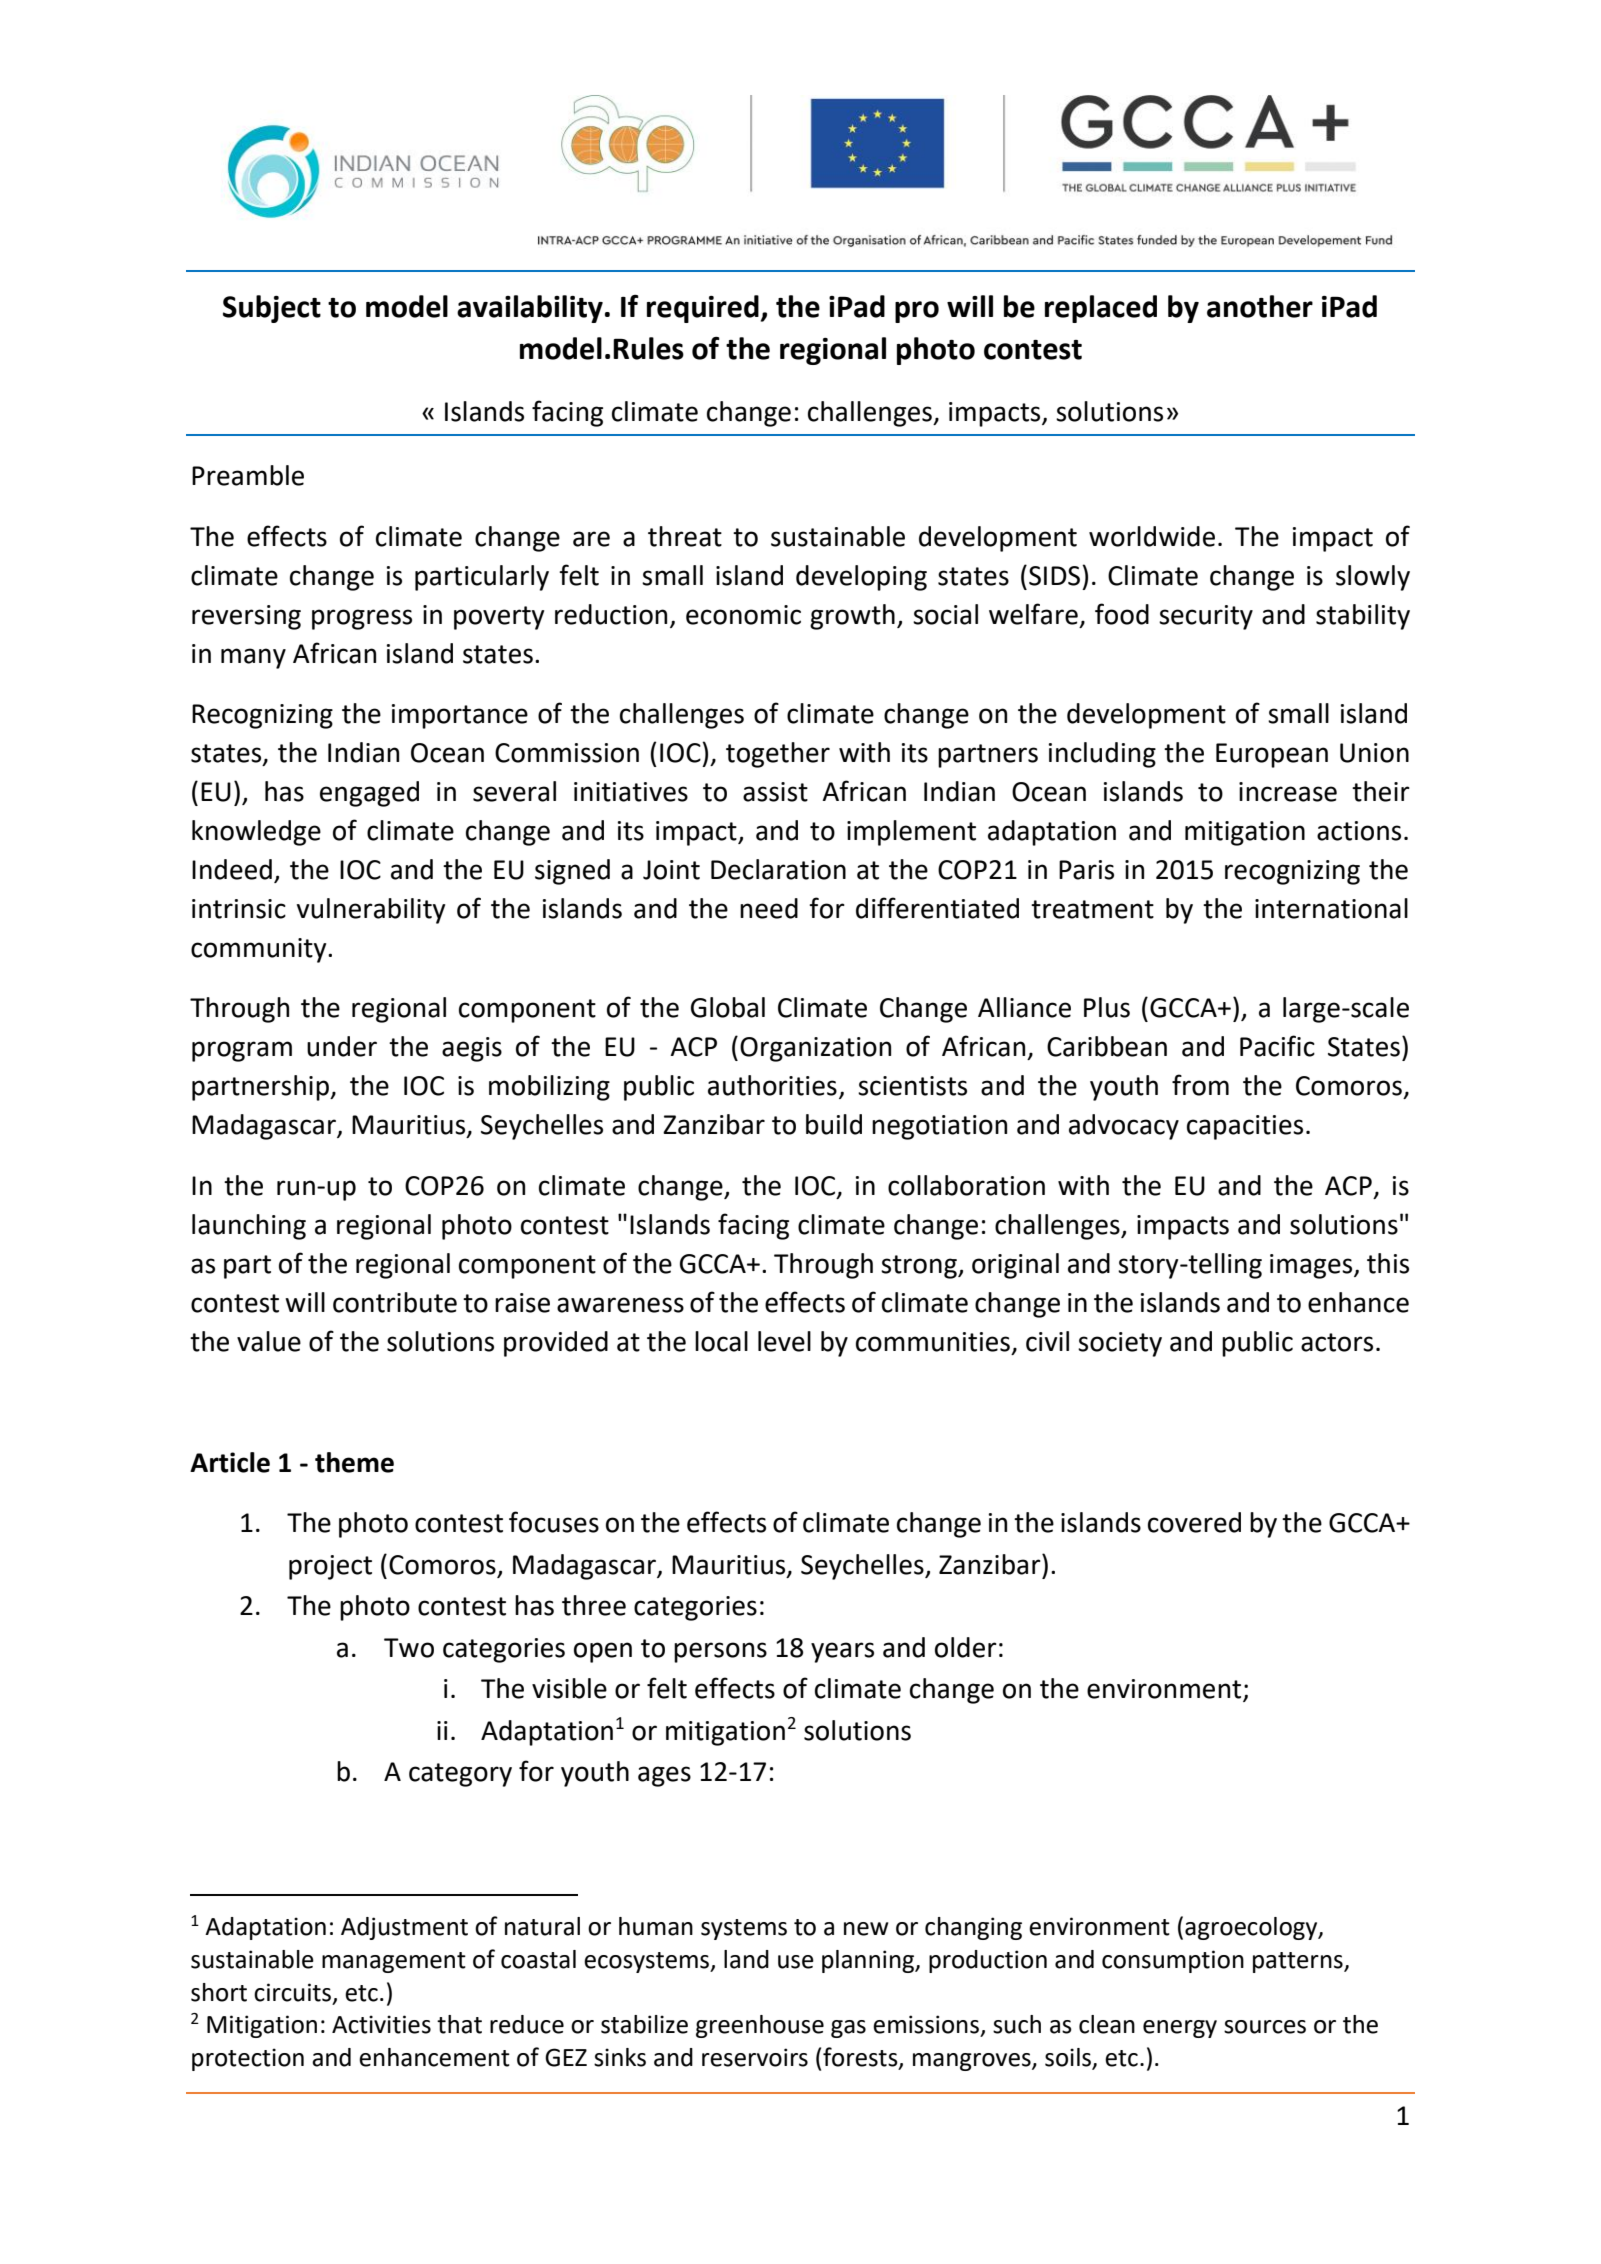  Describe the element at coordinates (755, 2057) in the document. I see `reservoirs` at that location.
